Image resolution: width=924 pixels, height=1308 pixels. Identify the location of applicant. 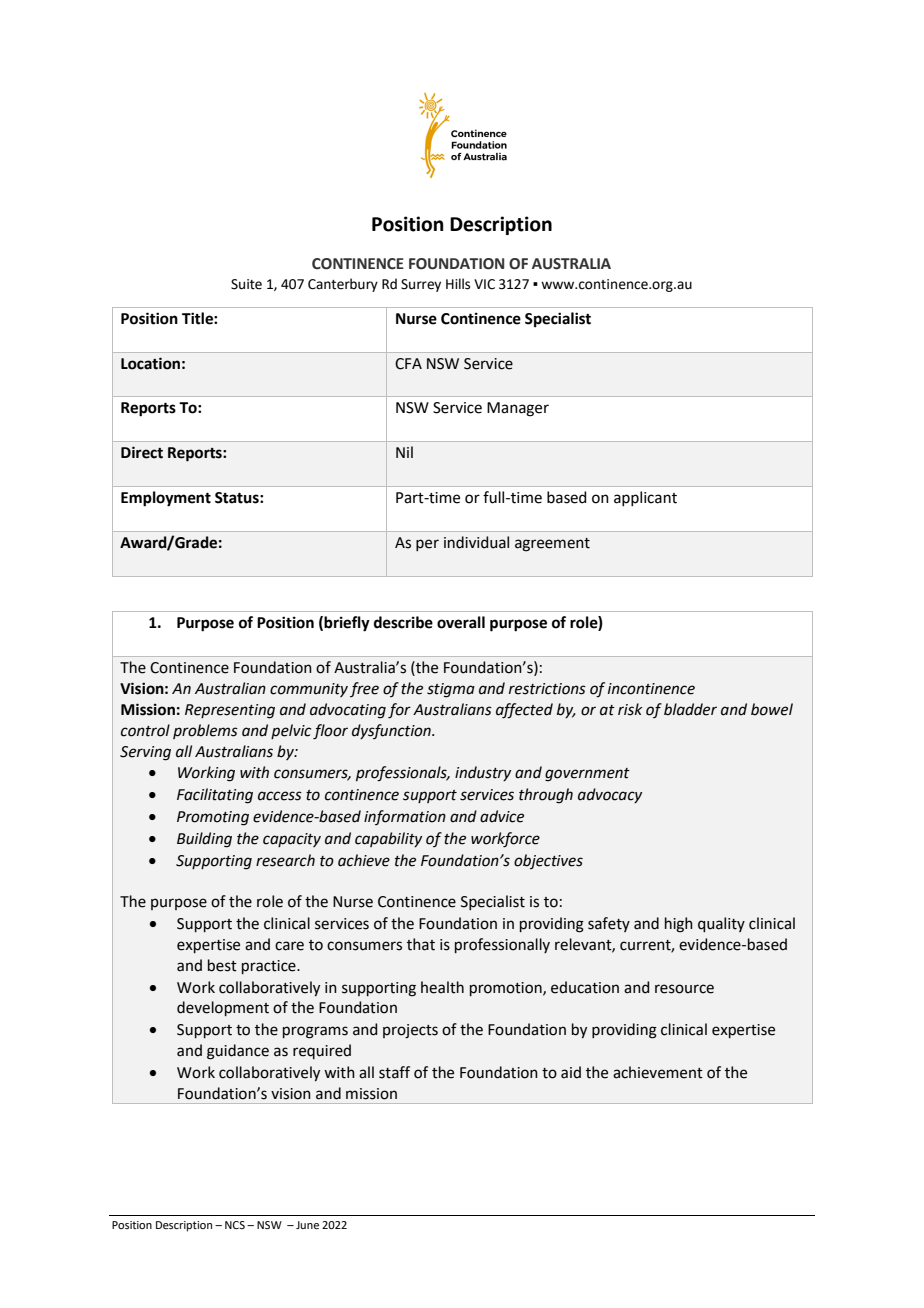
(645, 498).
